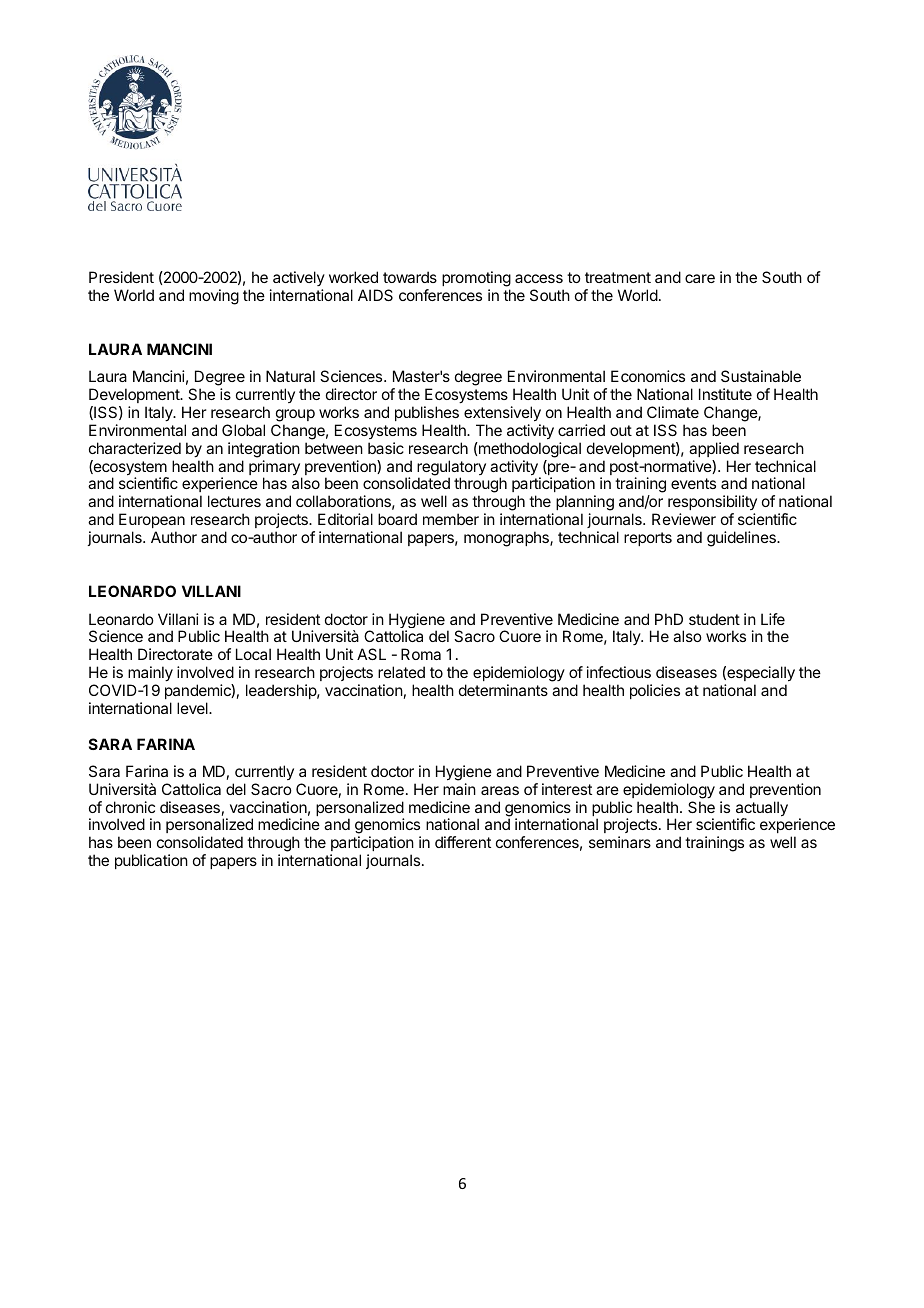 This document has width=924, height=1308. What do you see at coordinates (275, 469) in the document?
I see `primary` at bounding box center [275, 469].
